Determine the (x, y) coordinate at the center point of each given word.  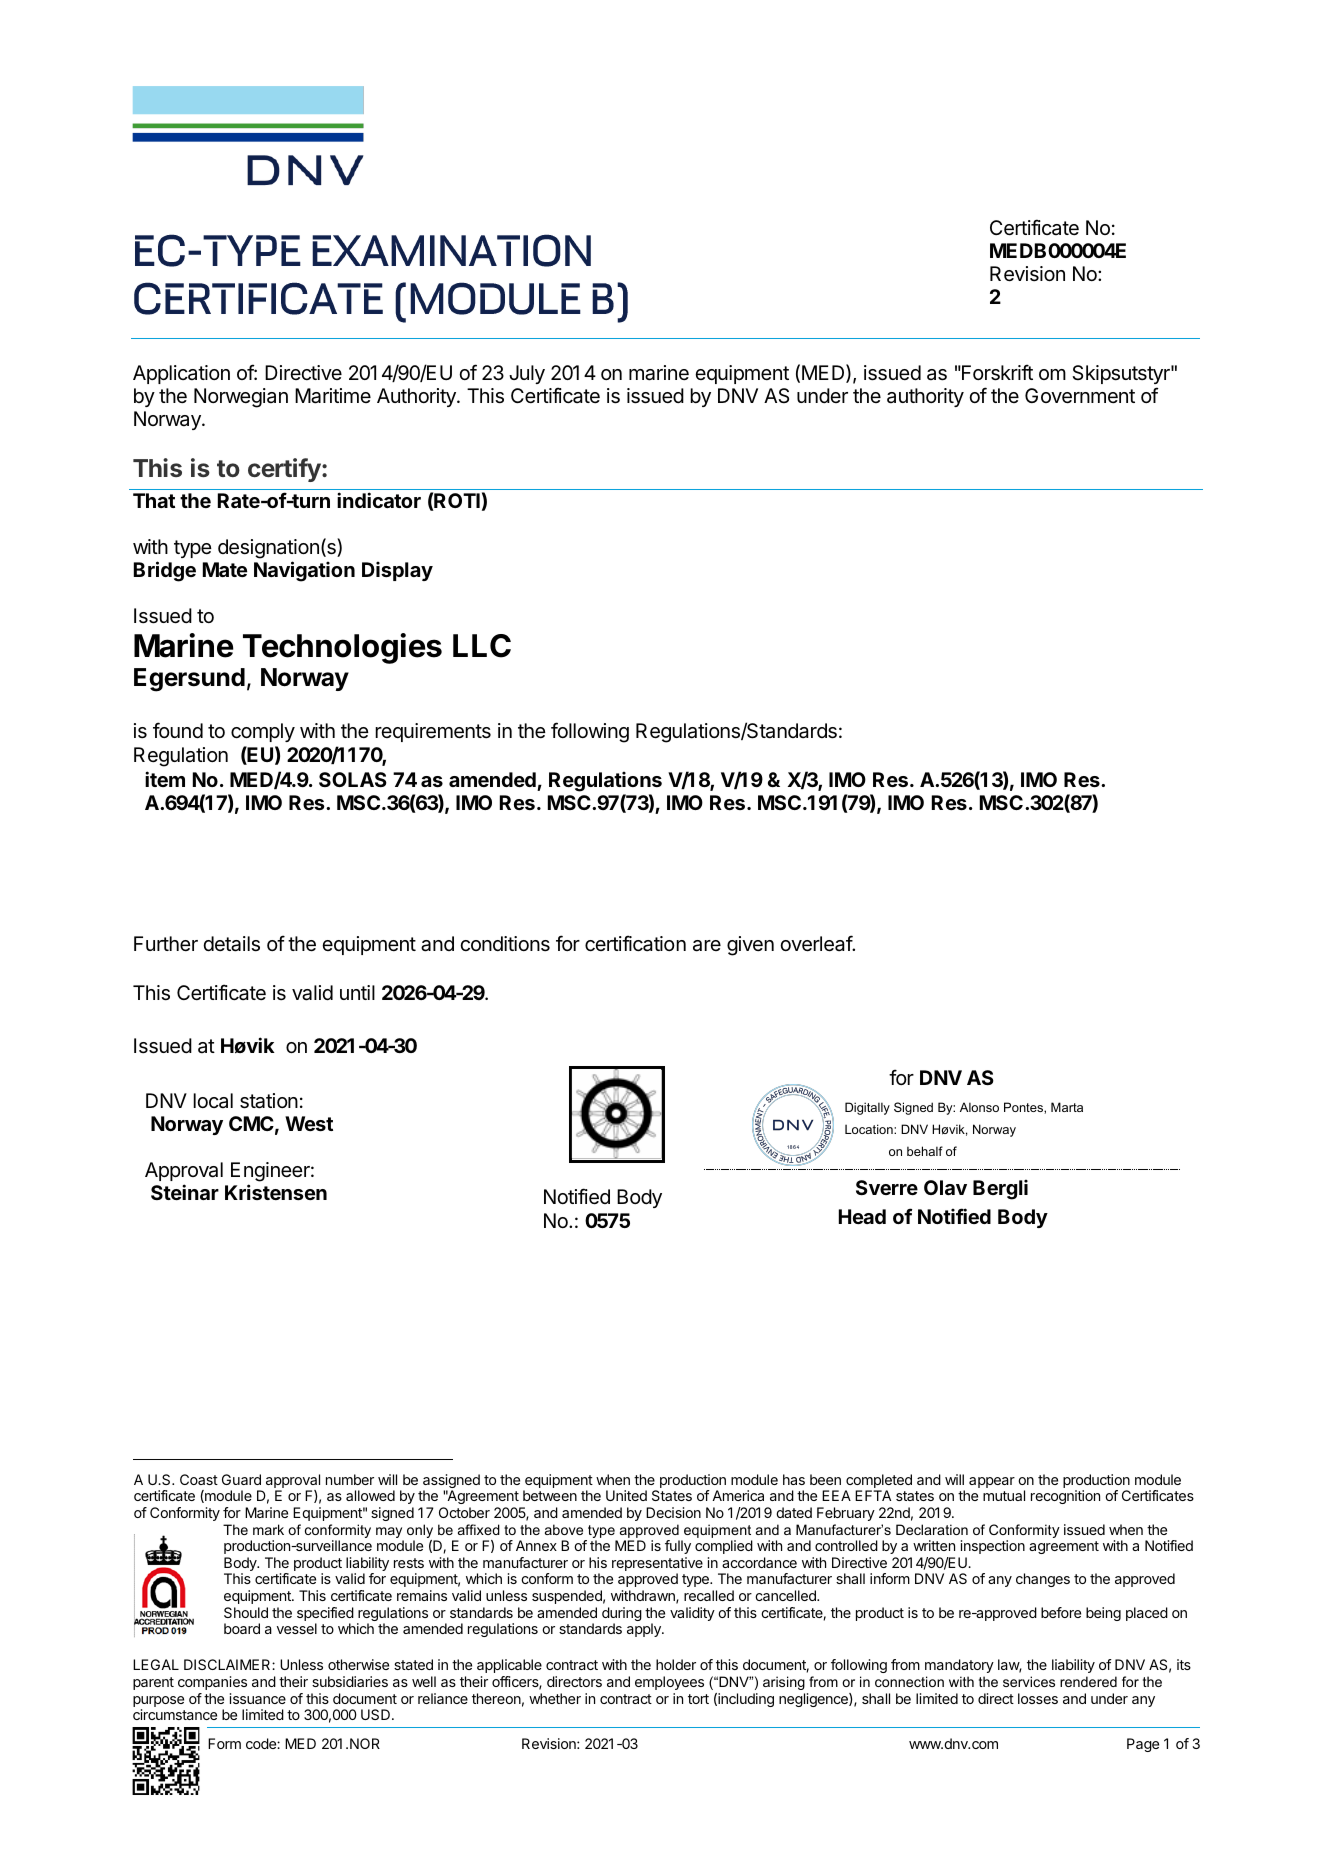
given (750, 946)
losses (1038, 1698)
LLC (482, 646)
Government (1080, 396)
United (626, 1495)
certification (635, 943)
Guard (241, 1479)
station (269, 1101)
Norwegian (241, 398)
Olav (945, 1187)
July (527, 374)
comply (263, 732)
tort (698, 1699)
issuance (258, 1698)
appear (992, 1482)
